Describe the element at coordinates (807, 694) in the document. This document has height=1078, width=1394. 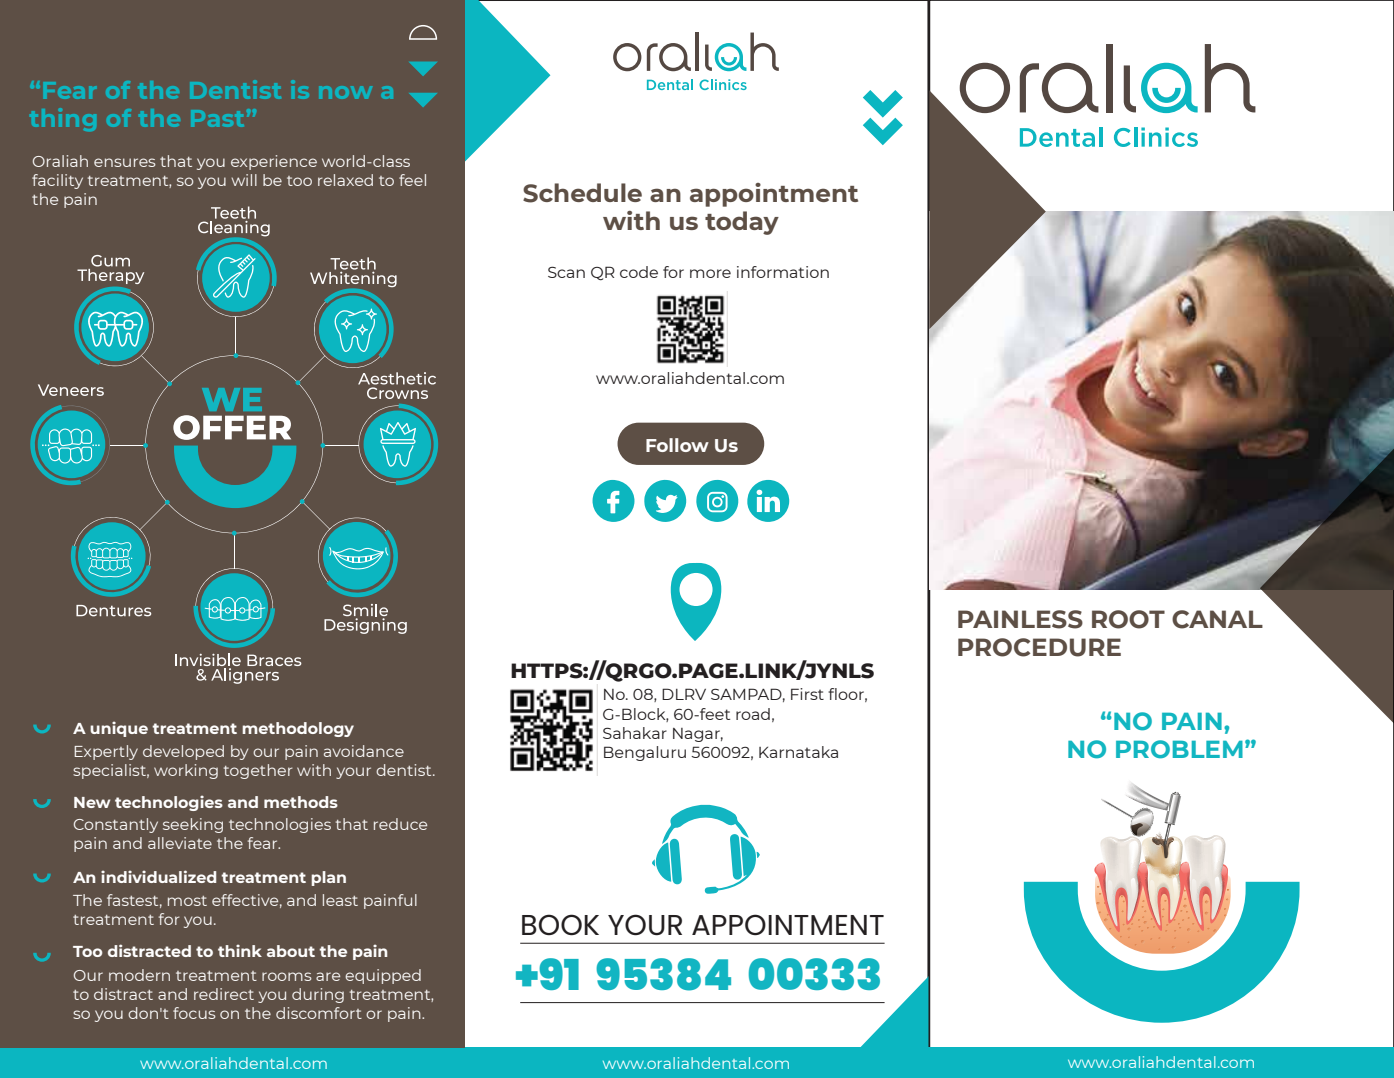
I see `First` at that location.
